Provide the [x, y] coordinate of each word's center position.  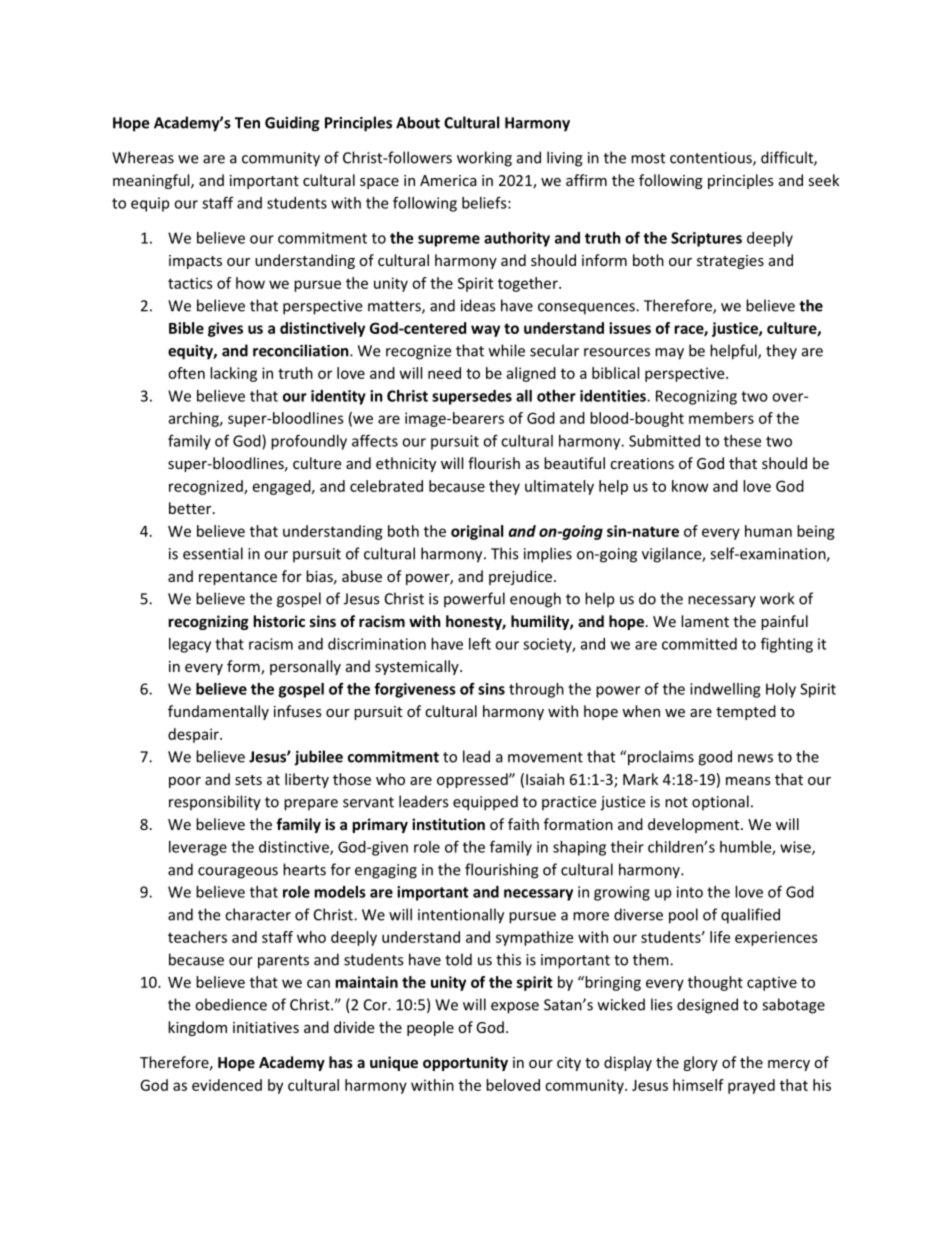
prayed [751, 1086]
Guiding [292, 124]
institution [448, 824]
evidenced [227, 1085]
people [430, 1028]
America [448, 180]
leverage [198, 848]
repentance [238, 578]
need [444, 373]
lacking [233, 374]
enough [535, 600]
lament [705, 621]
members [721, 418]
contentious [712, 159]
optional [720, 803]
